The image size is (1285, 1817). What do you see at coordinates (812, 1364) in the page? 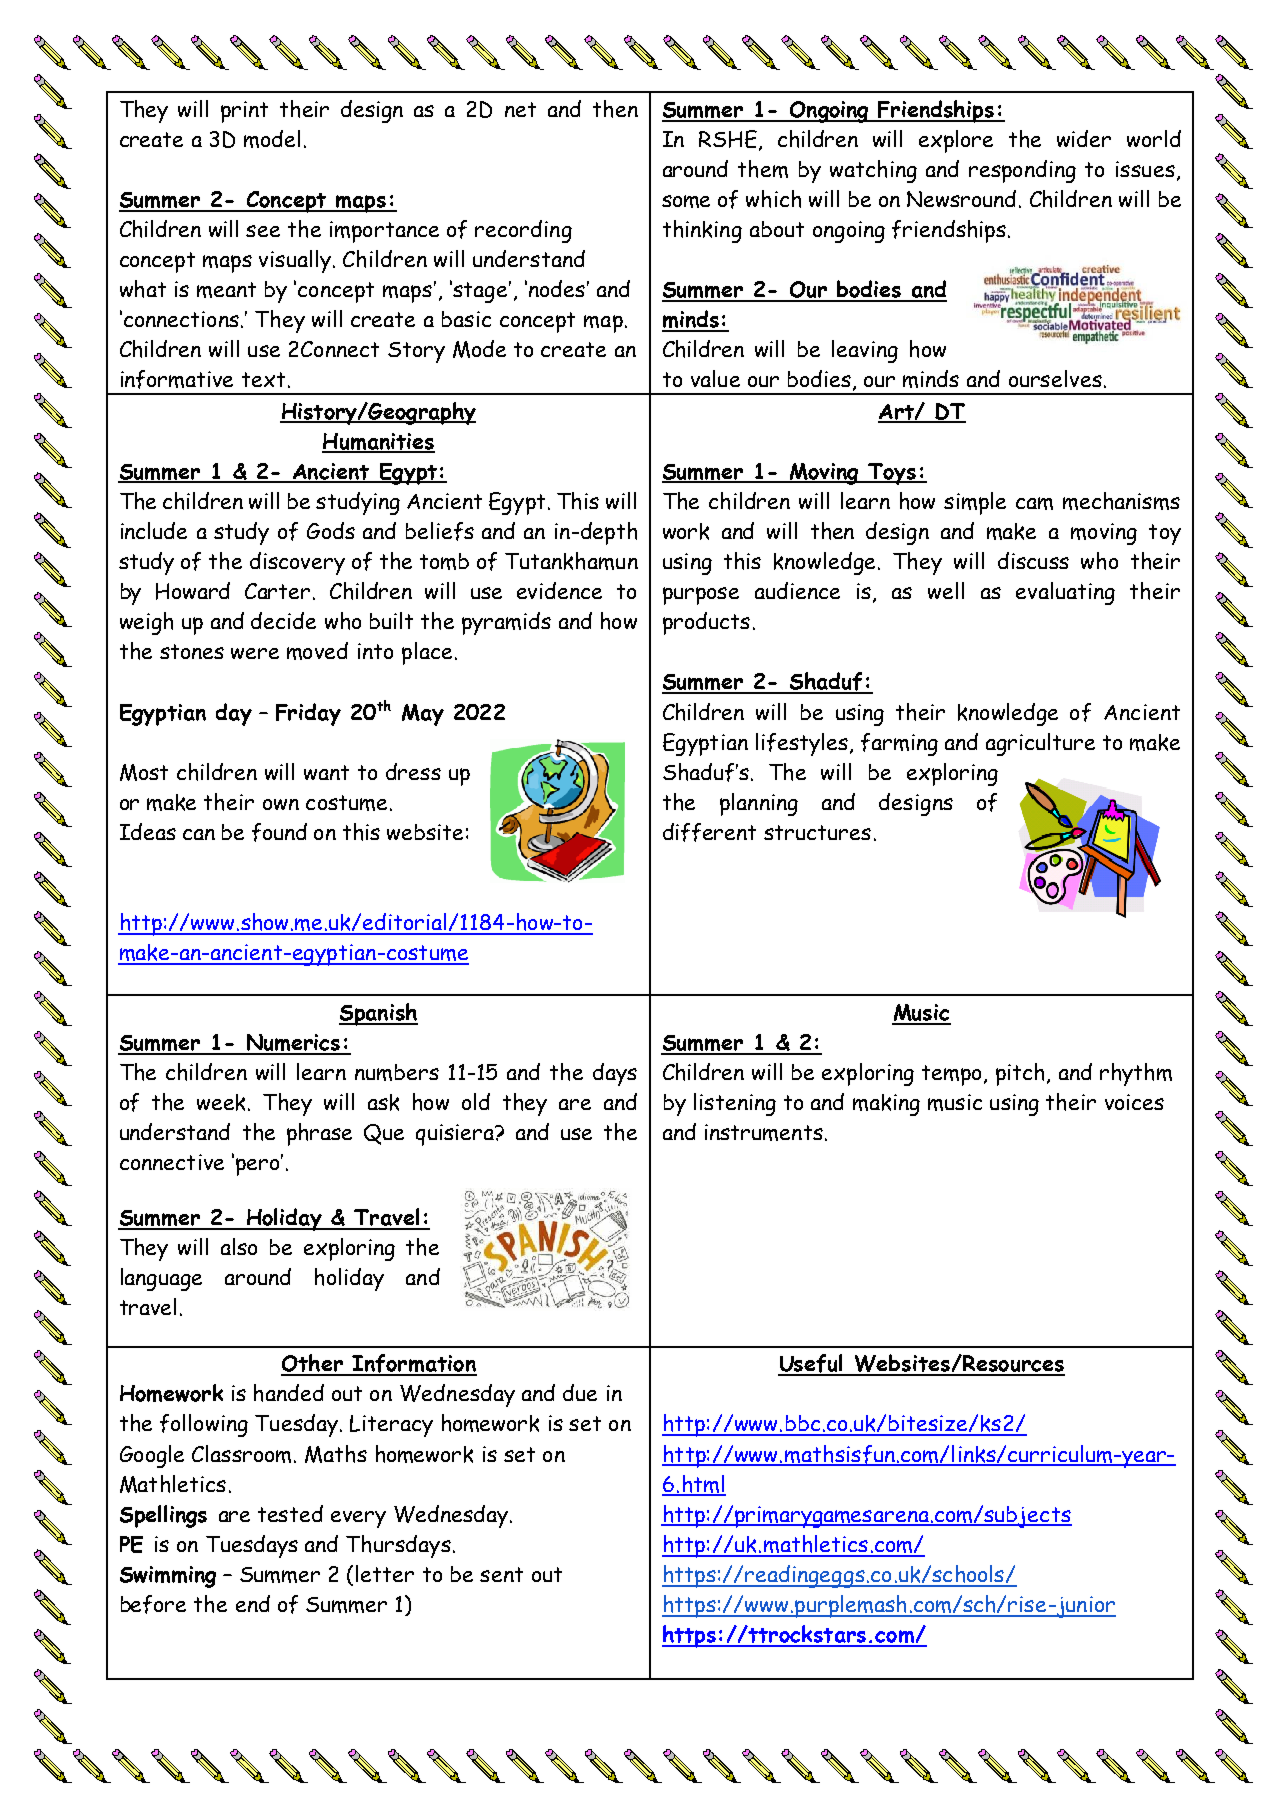
I see `Useful` at bounding box center [812, 1364].
